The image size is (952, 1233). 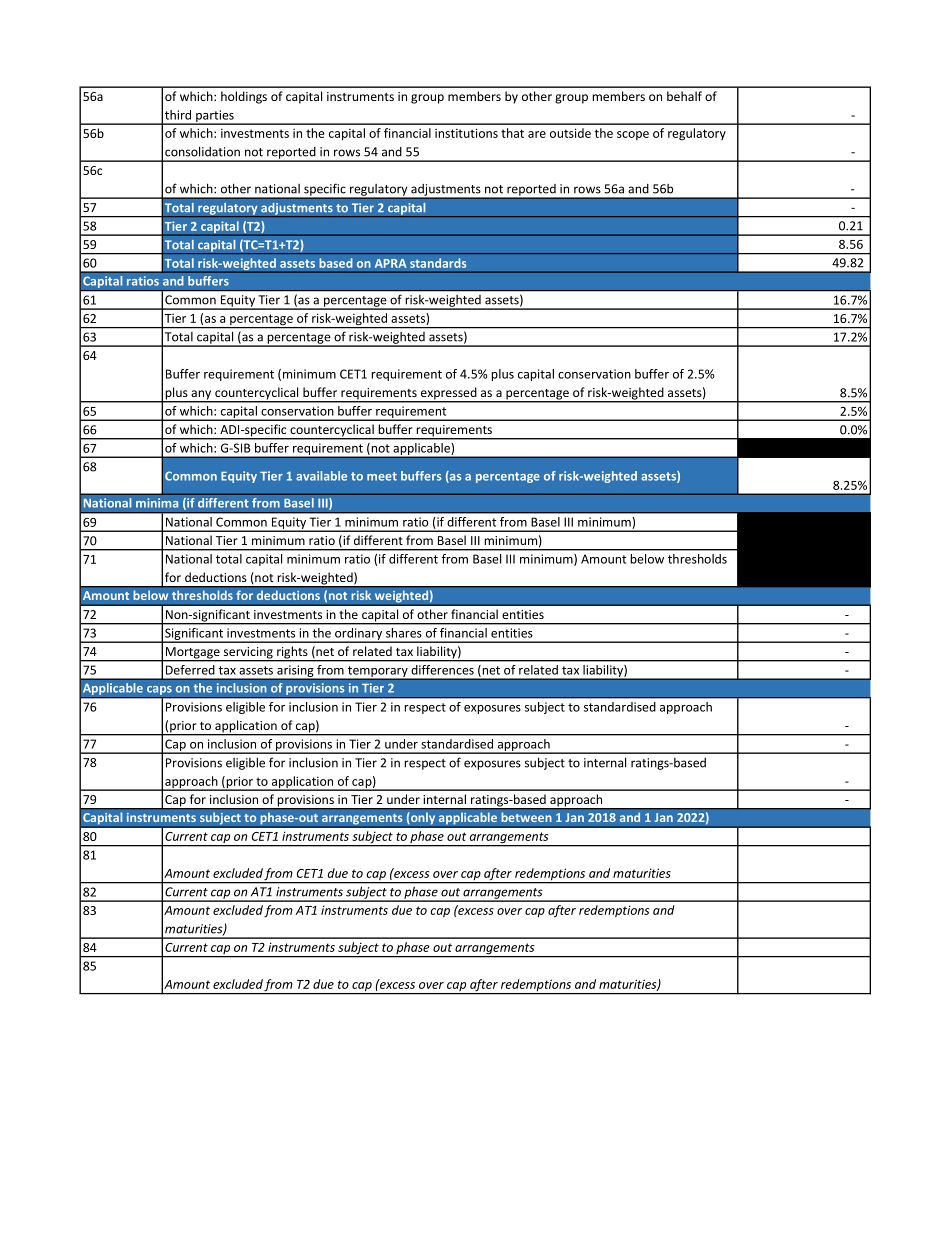 I want to click on Mortgage, so click(x=193, y=654).
